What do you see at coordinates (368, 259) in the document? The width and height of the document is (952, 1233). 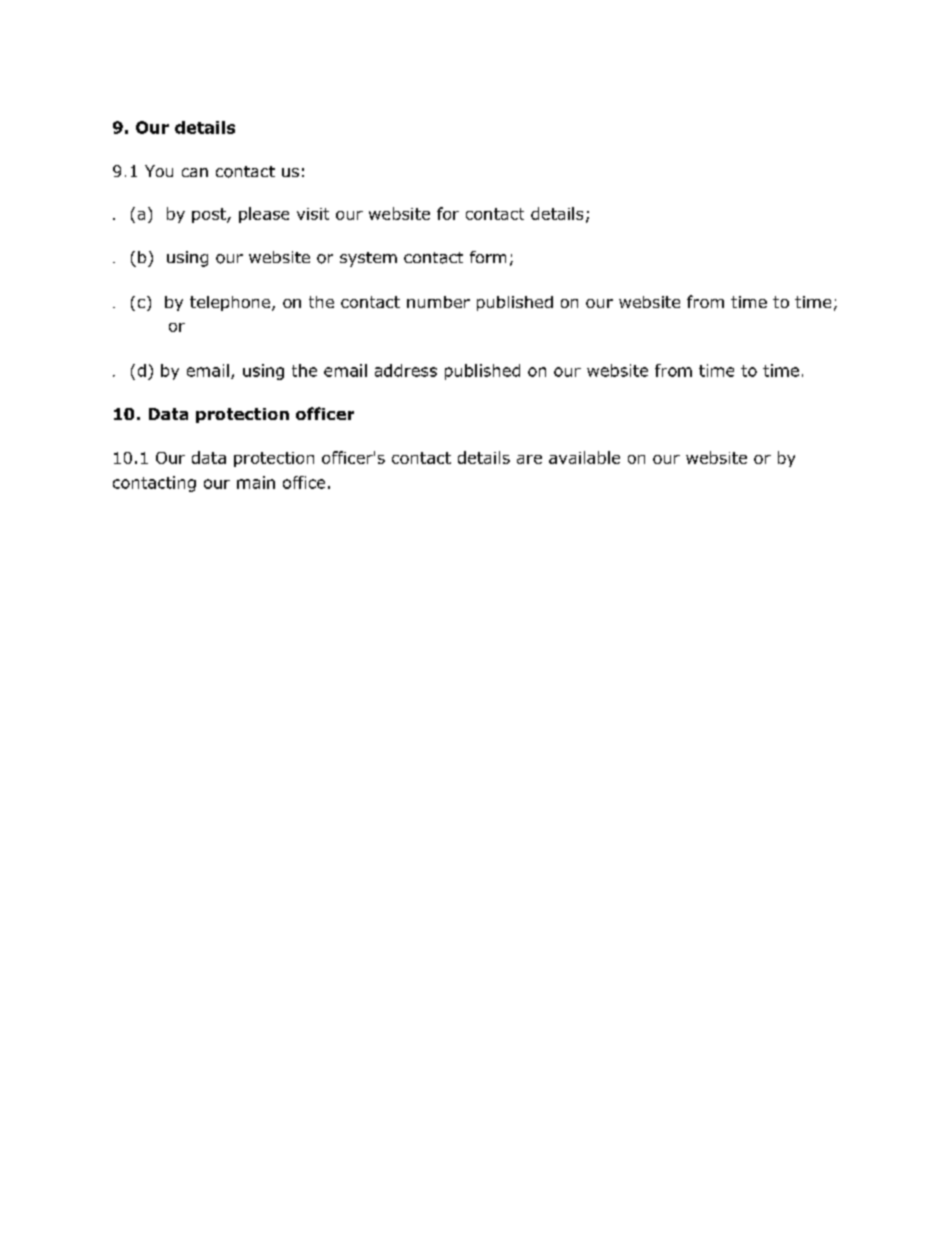 I see `system` at bounding box center [368, 259].
